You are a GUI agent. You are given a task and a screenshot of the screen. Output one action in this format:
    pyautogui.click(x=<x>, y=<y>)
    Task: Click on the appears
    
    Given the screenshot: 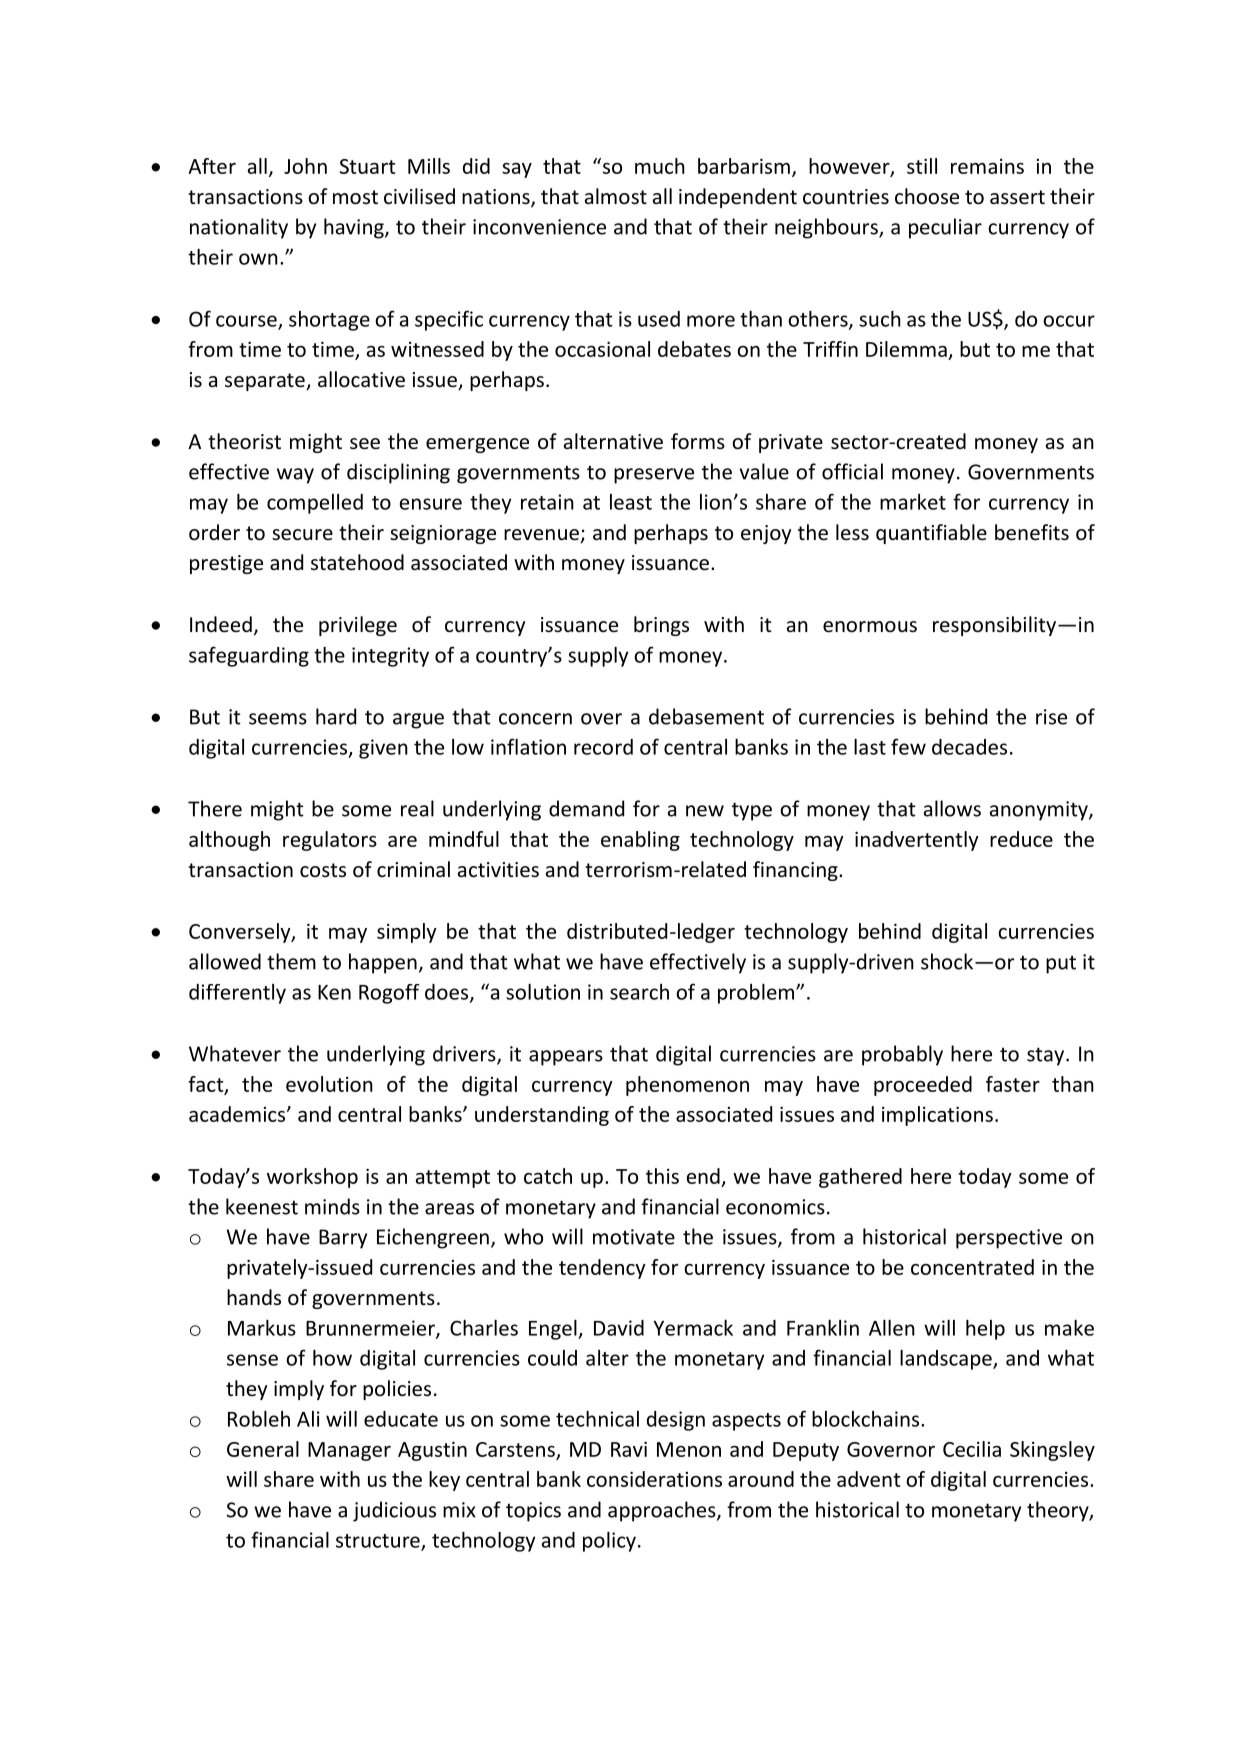 What is the action you would take?
    pyautogui.click(x=566, y=1058)
